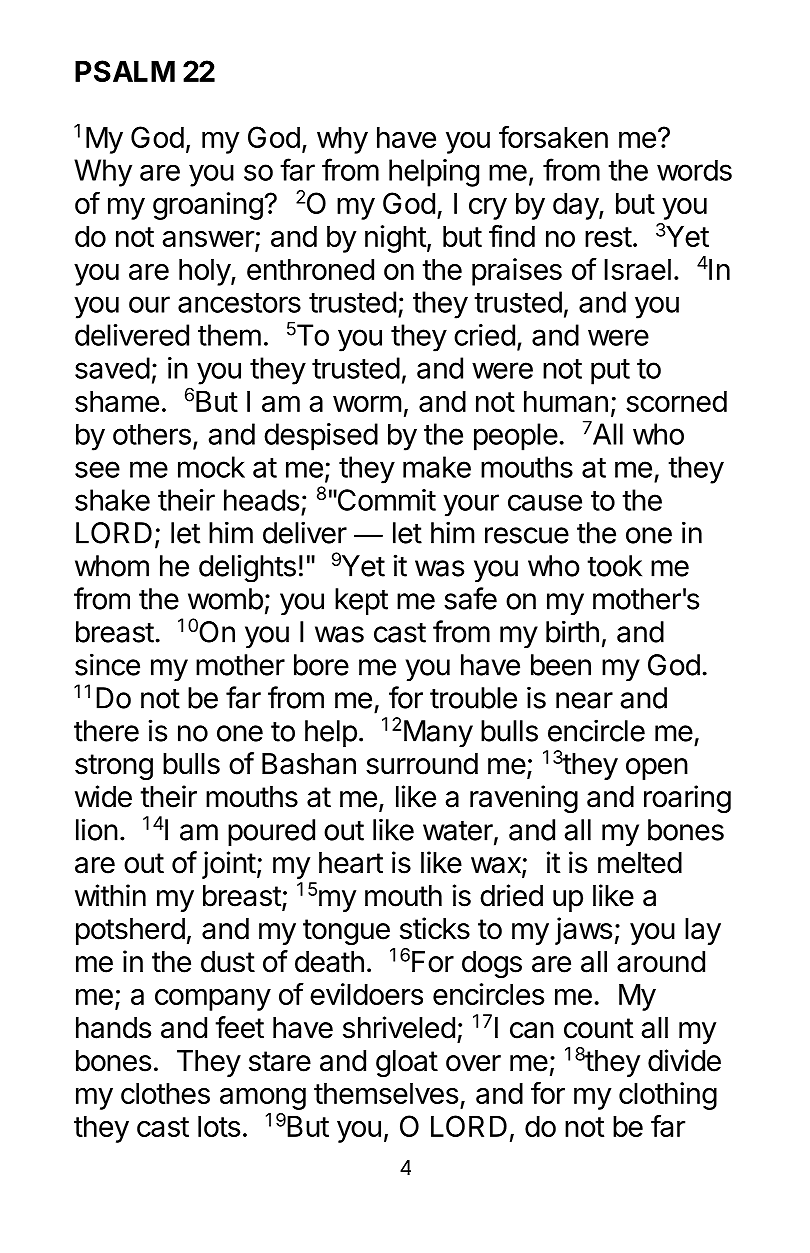 The height and width of the screenshot is (1253, 810). What do you see at coordinates (152, 434) in the screenshot?
I see `others` at bounding box center [152, 434].
